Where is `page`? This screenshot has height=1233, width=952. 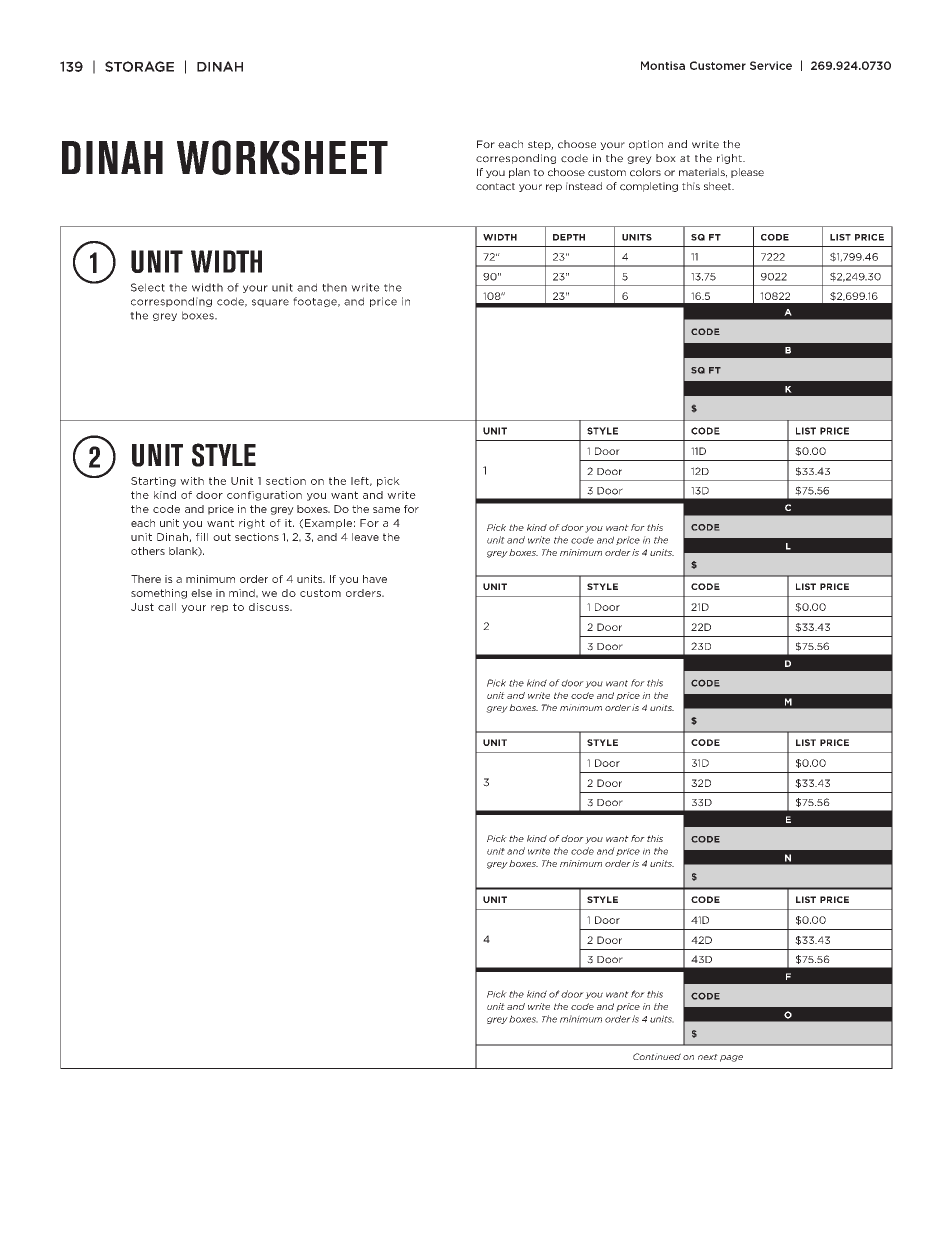 page is located at coordinates (731, 1058).
